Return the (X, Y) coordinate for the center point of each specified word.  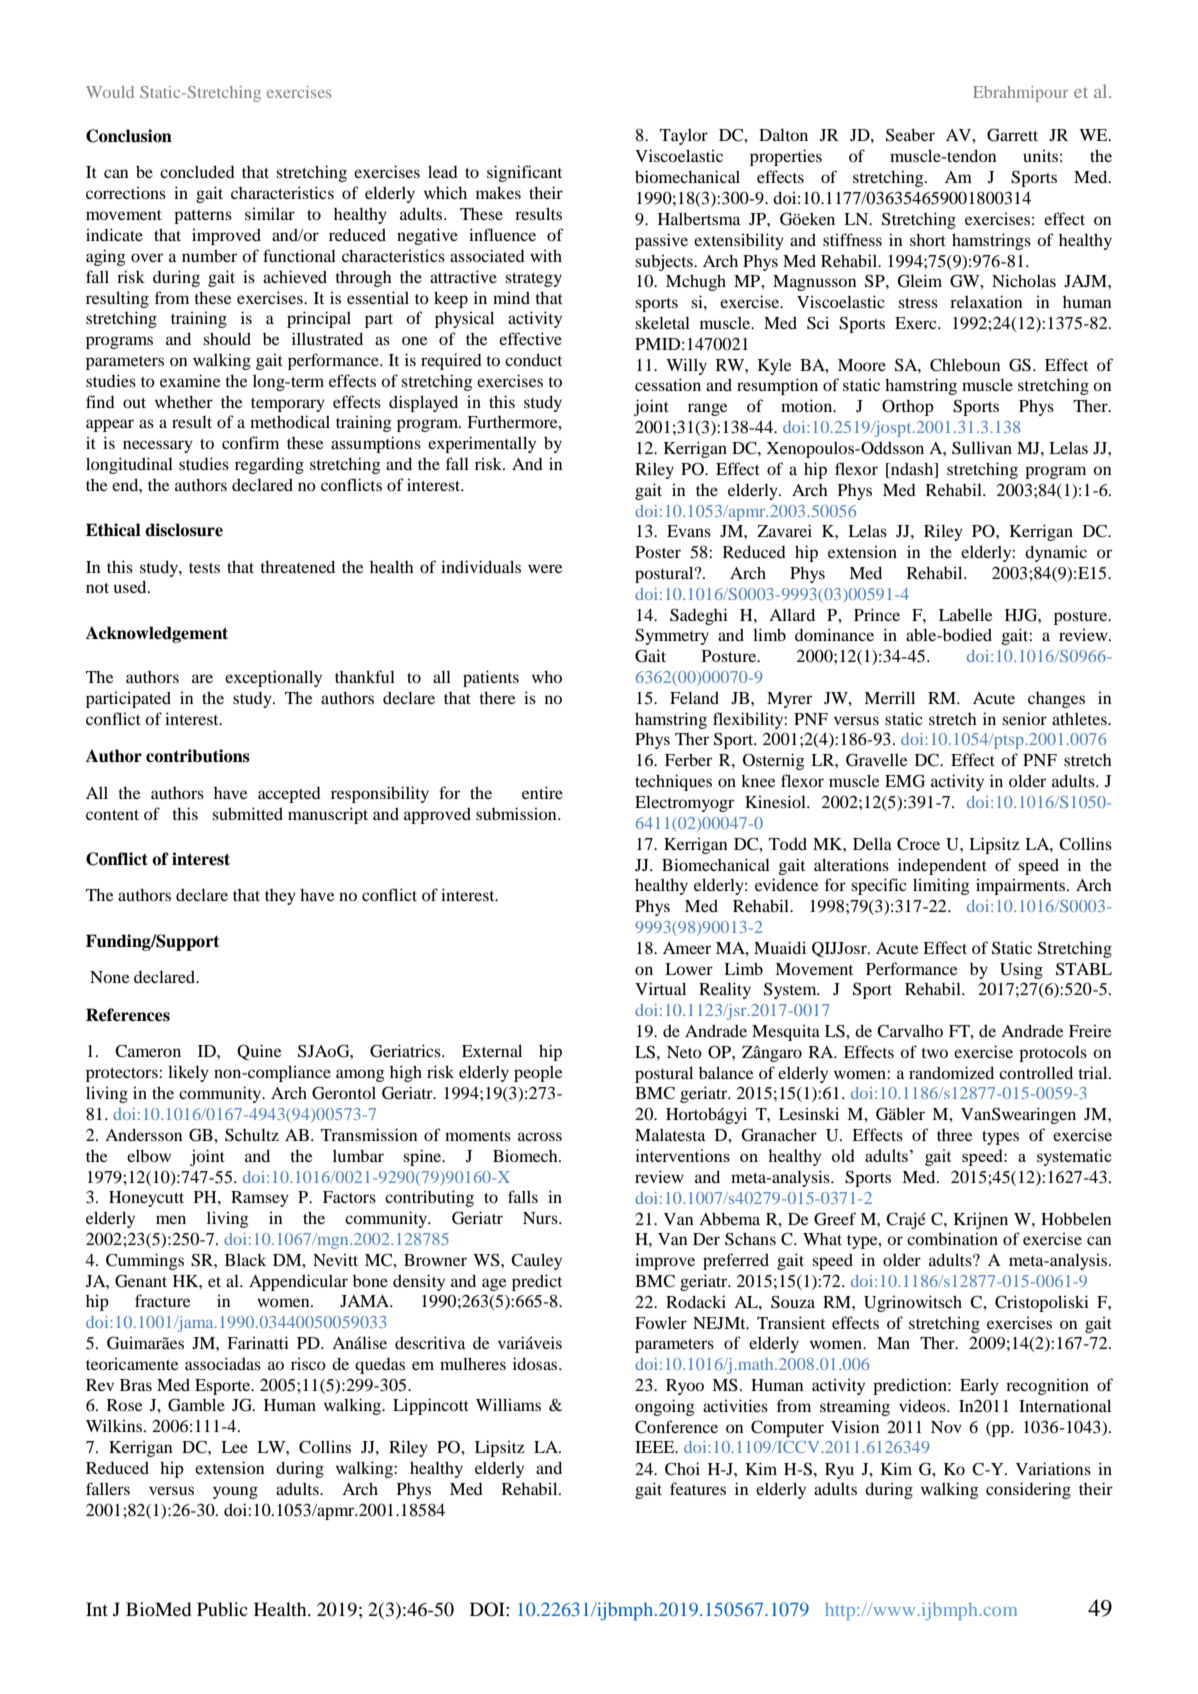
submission (517, 813)
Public (222, 1609)
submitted (247, 813)
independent (942, 866)
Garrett (1012, 135)
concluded (197, 171)
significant (524, 173)
